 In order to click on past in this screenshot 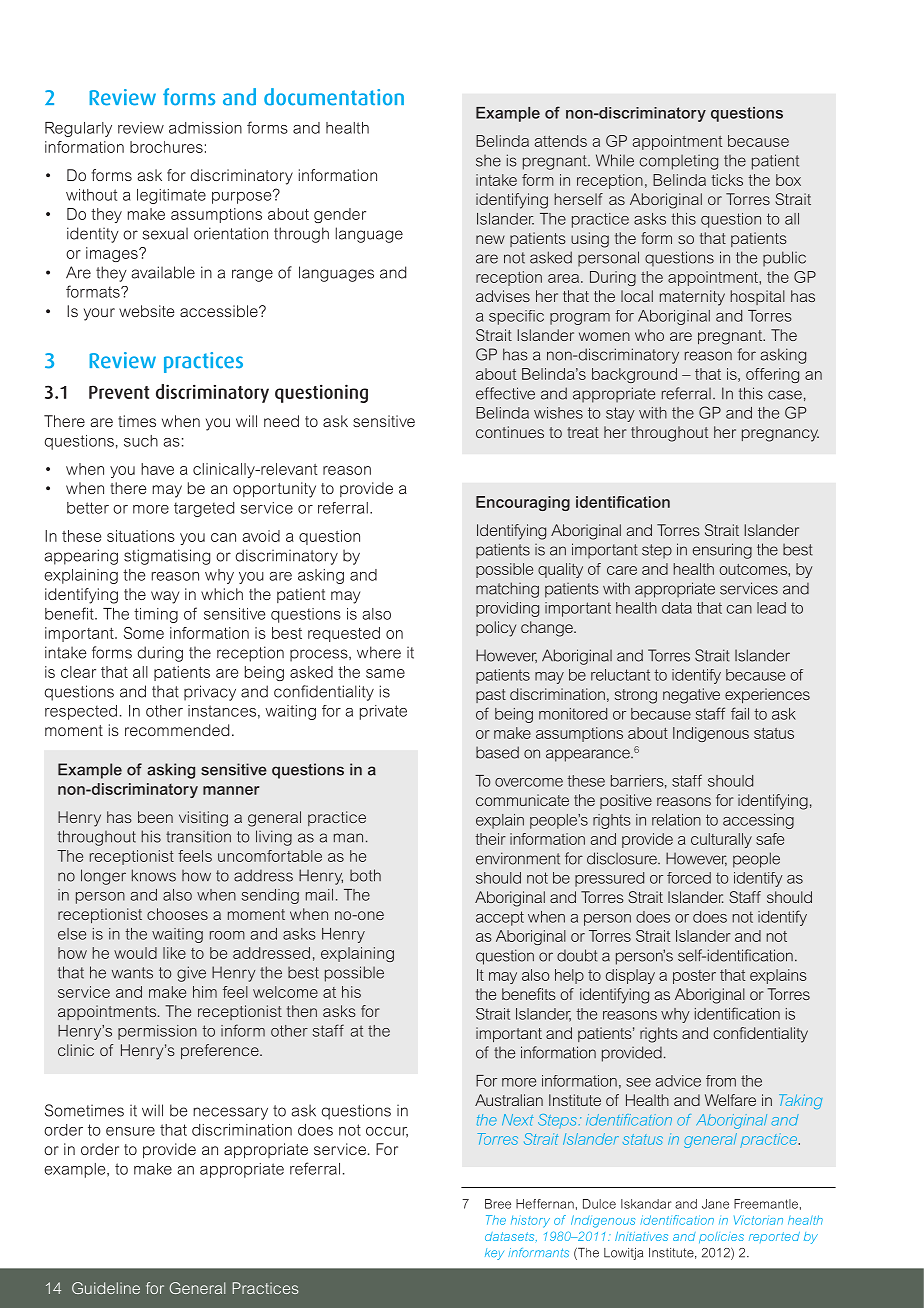, I will do `click(491, 696)`.
